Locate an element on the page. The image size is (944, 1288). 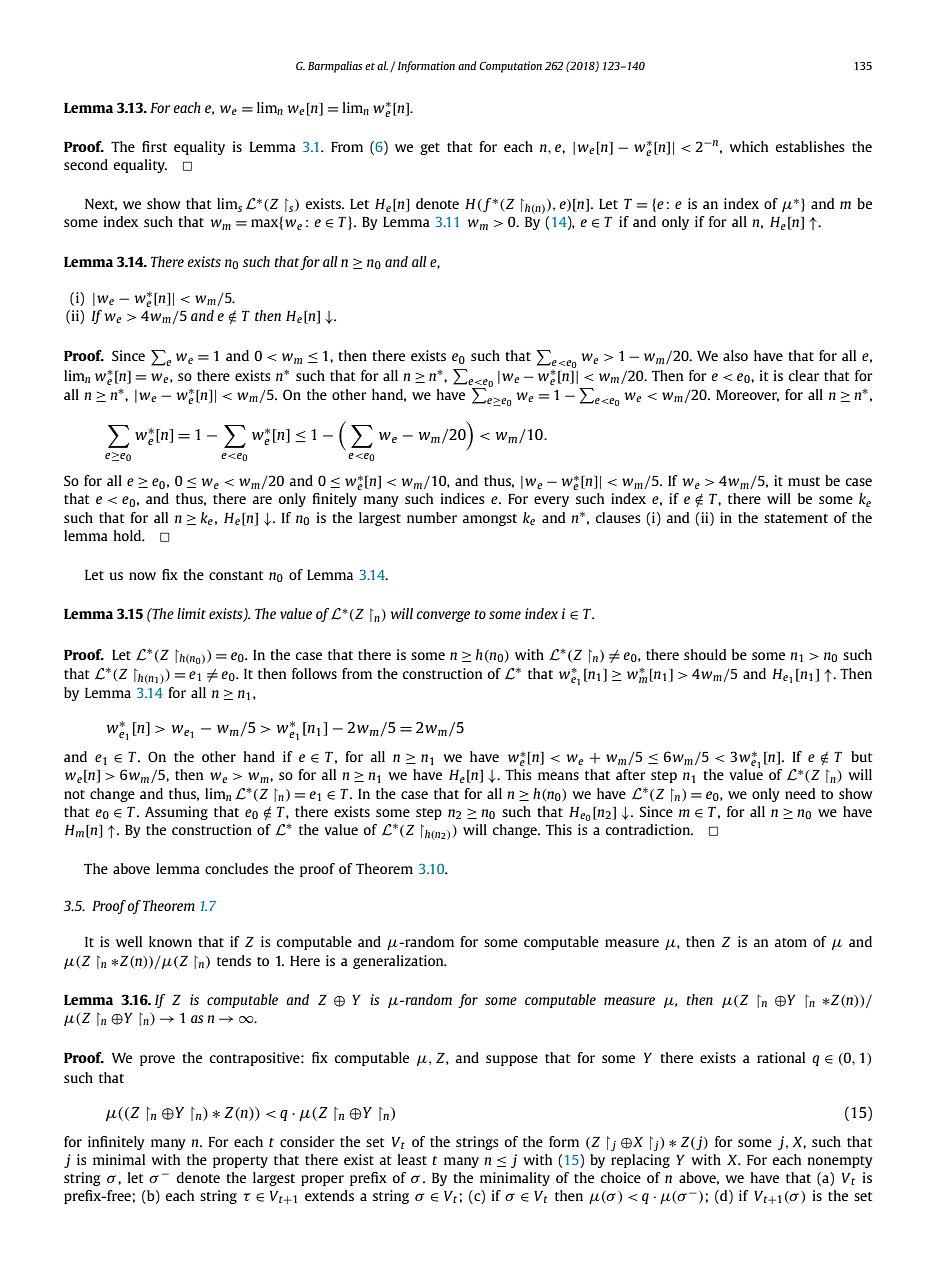
nonempty is located at coordinates (840, 1162).
